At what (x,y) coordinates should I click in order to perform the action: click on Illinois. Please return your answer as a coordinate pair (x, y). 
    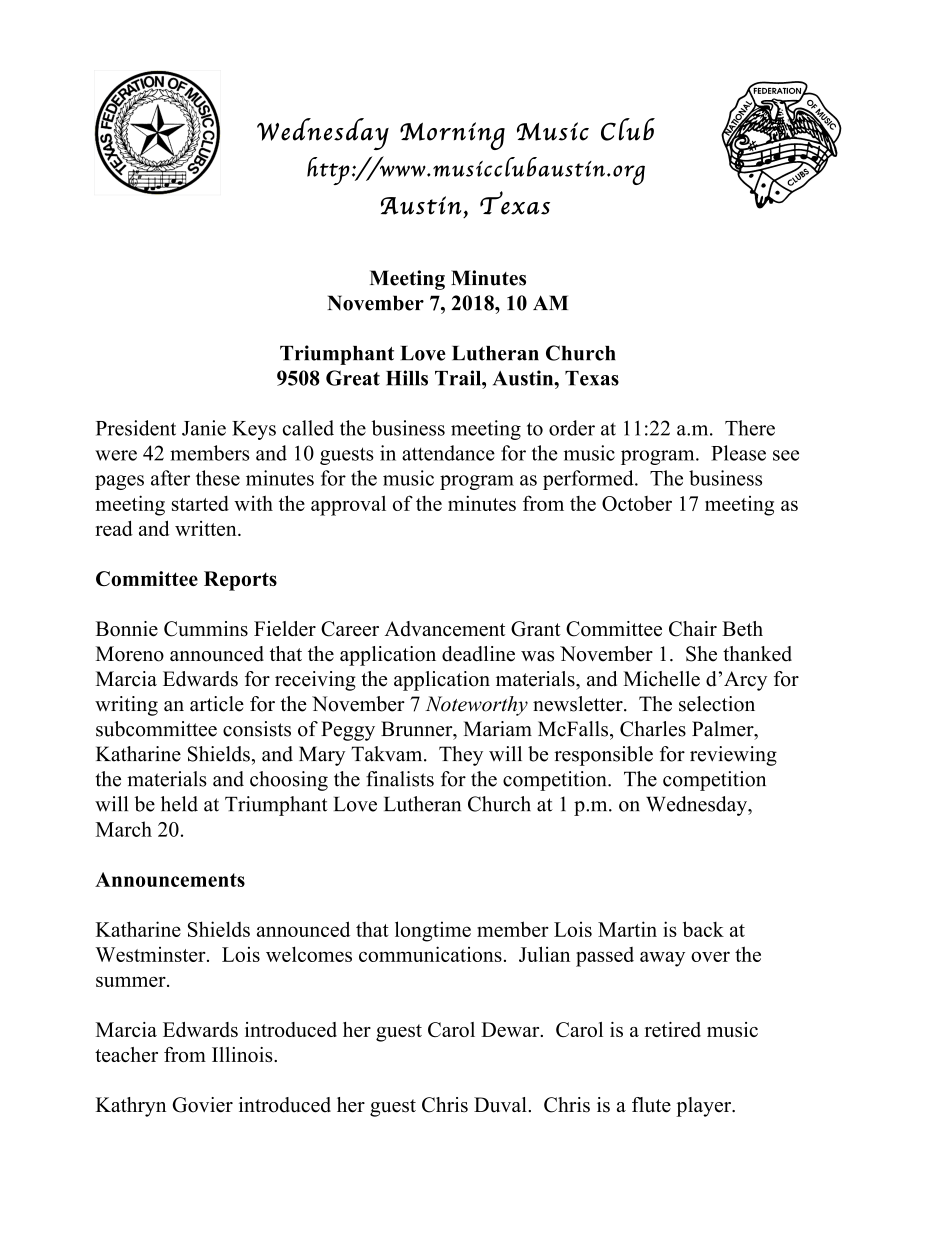
    Looking at the image, I should click on (243, 1054).
